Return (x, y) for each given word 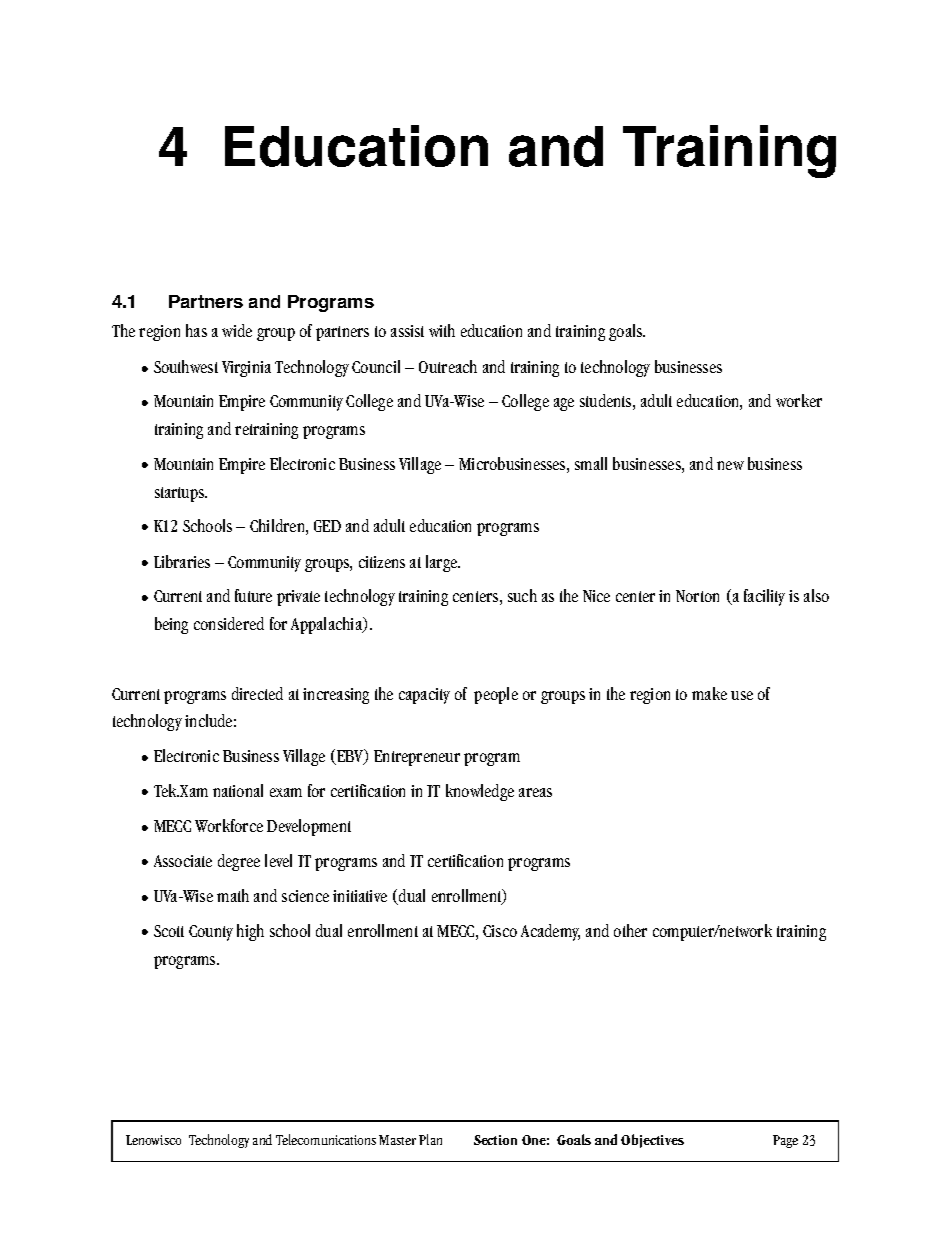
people (496, 695)
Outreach (448, 366)
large (443, 563)
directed (257, 693)
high (250, 932)
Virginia (246, 369)
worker (799, 400)
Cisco (500, 931)
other (630, 930)
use (742, 695)
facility (764, 597)
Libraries (182, 561)
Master (397, 1140)
